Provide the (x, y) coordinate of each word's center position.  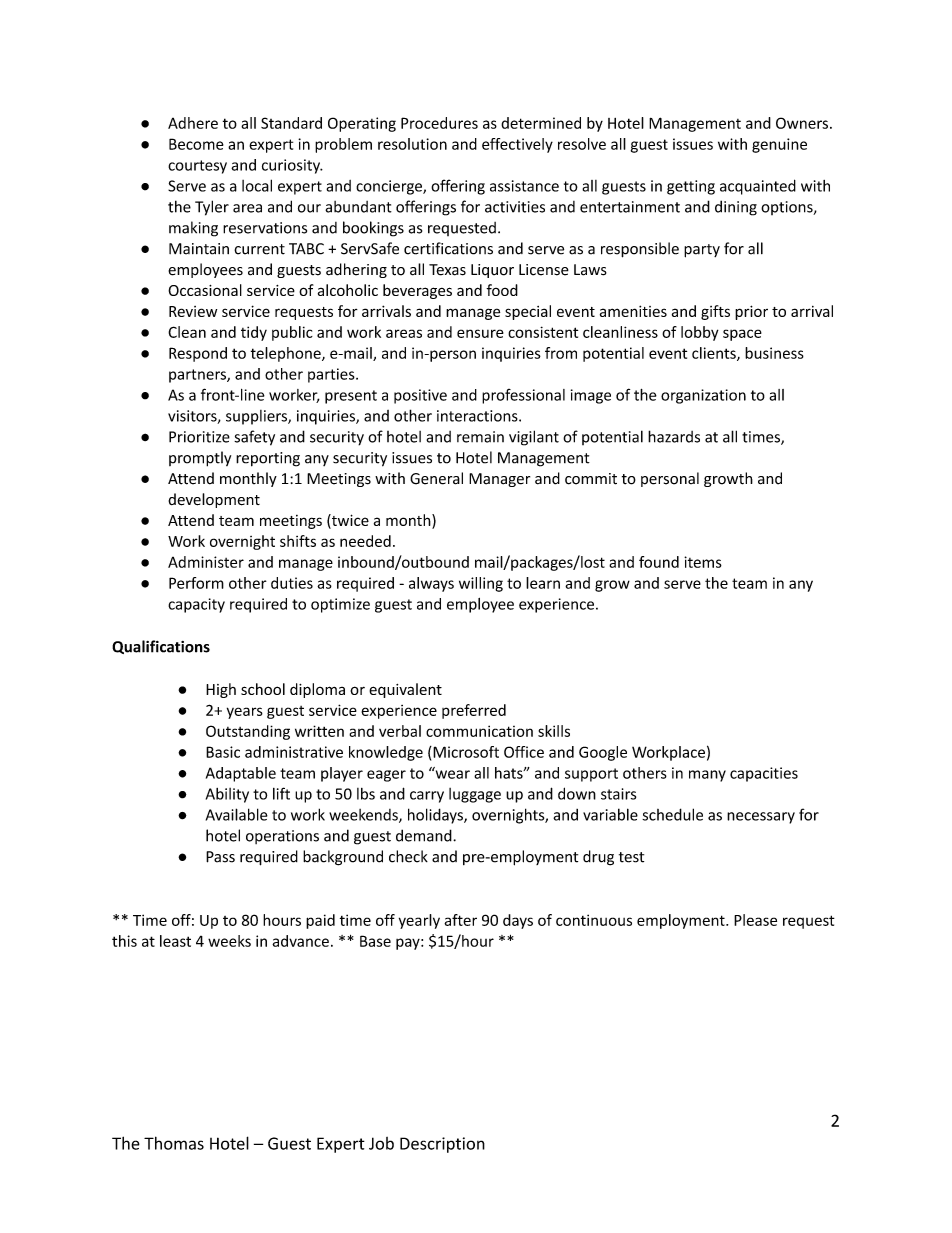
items (703, 562)
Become (196, 144)
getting (691, 187)
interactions (478, 416)
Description (442, 1145)
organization (703, 396)
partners (198, 376)
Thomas (174, 1143)
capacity (196, 605)
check (408, 856)
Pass (220, 857)
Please (755, 920)
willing (481, 584)
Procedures (439, 123)
